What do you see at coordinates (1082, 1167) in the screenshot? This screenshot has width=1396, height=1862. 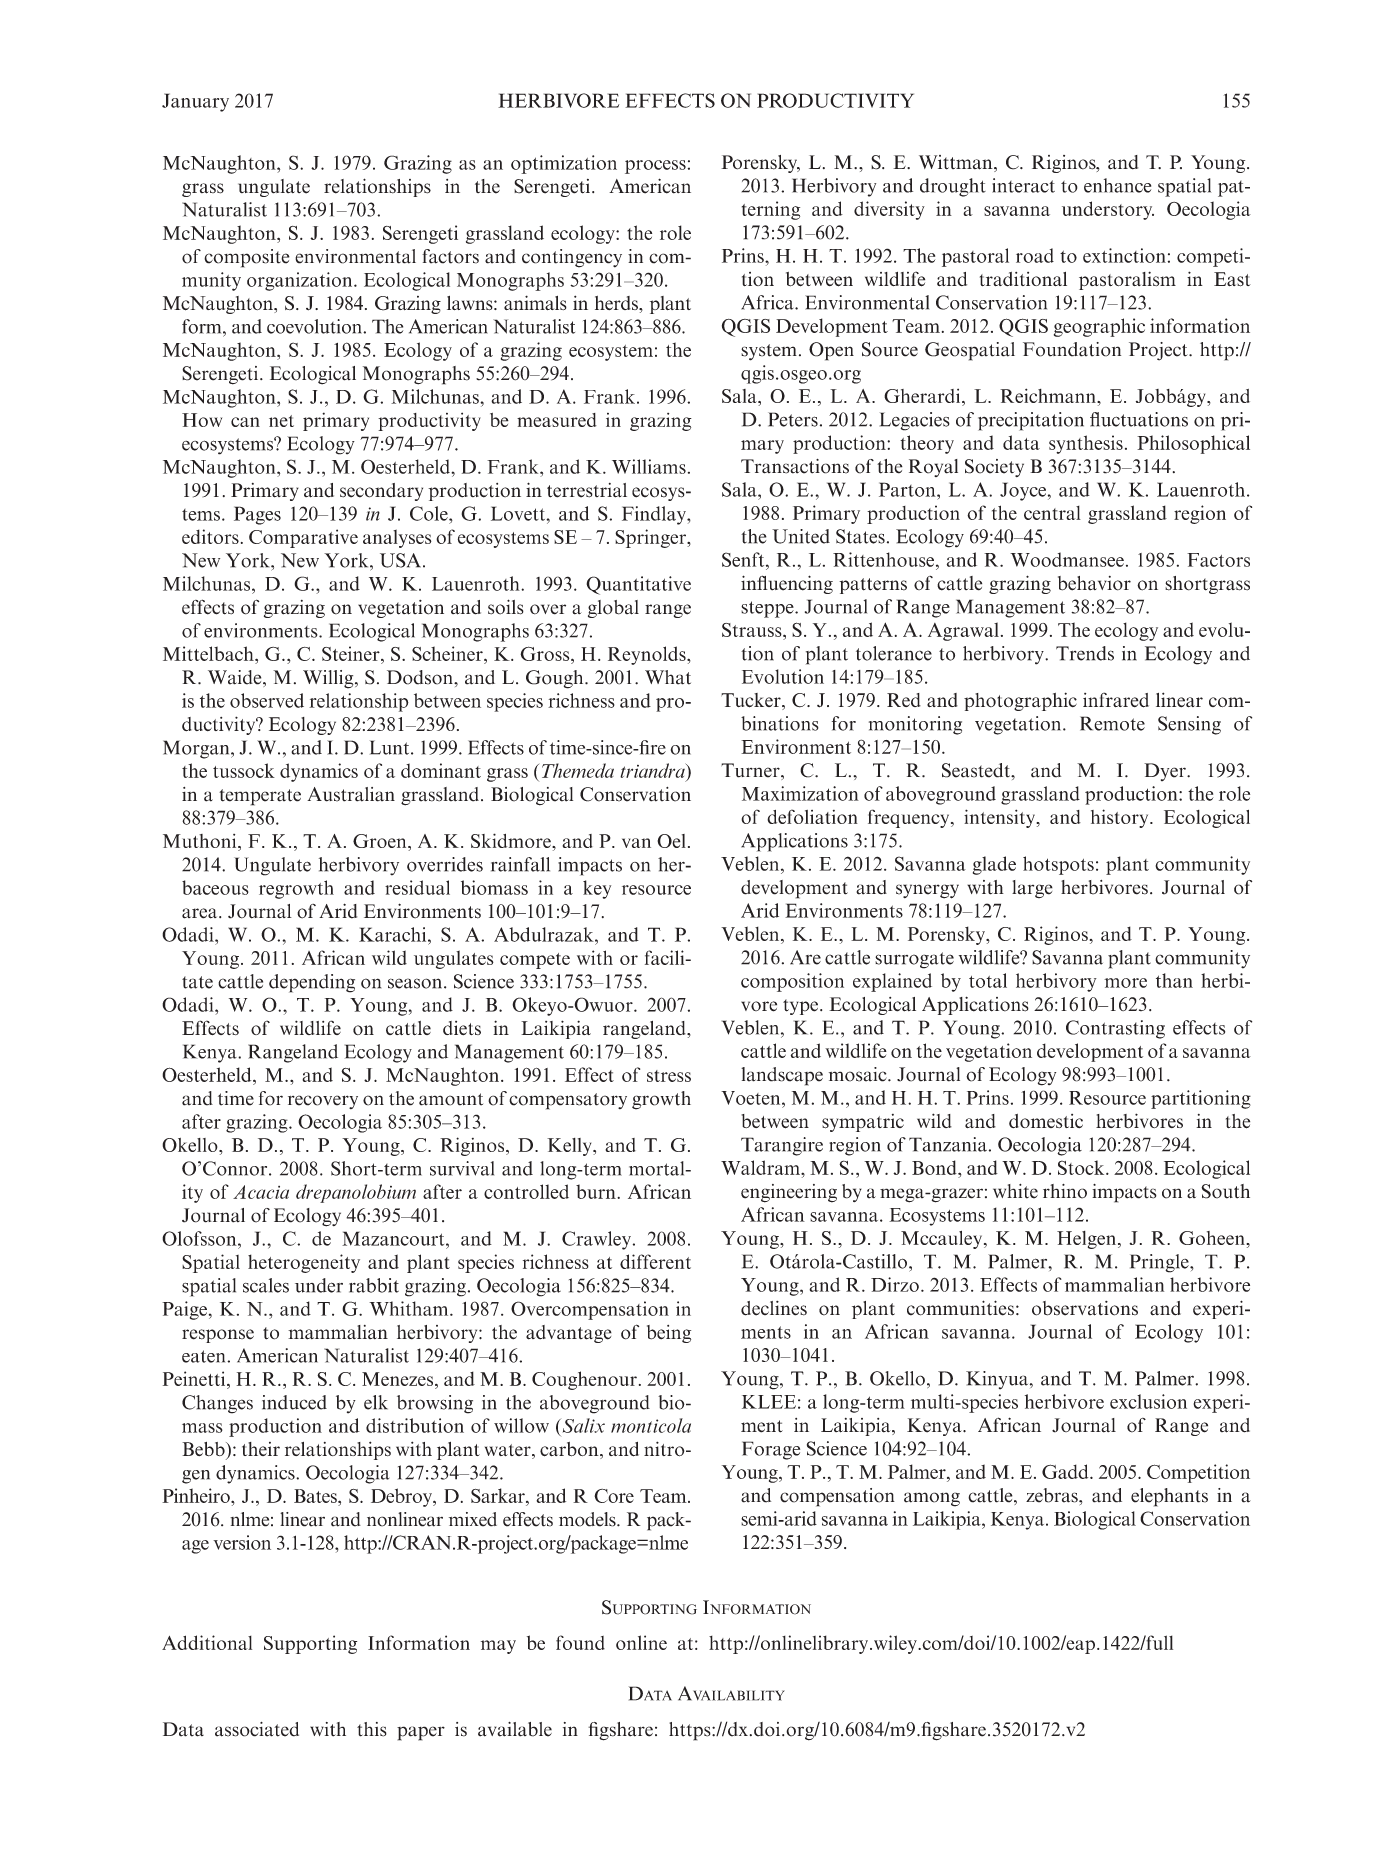 I see `Stock` at bounding box center [1082, 1167].
